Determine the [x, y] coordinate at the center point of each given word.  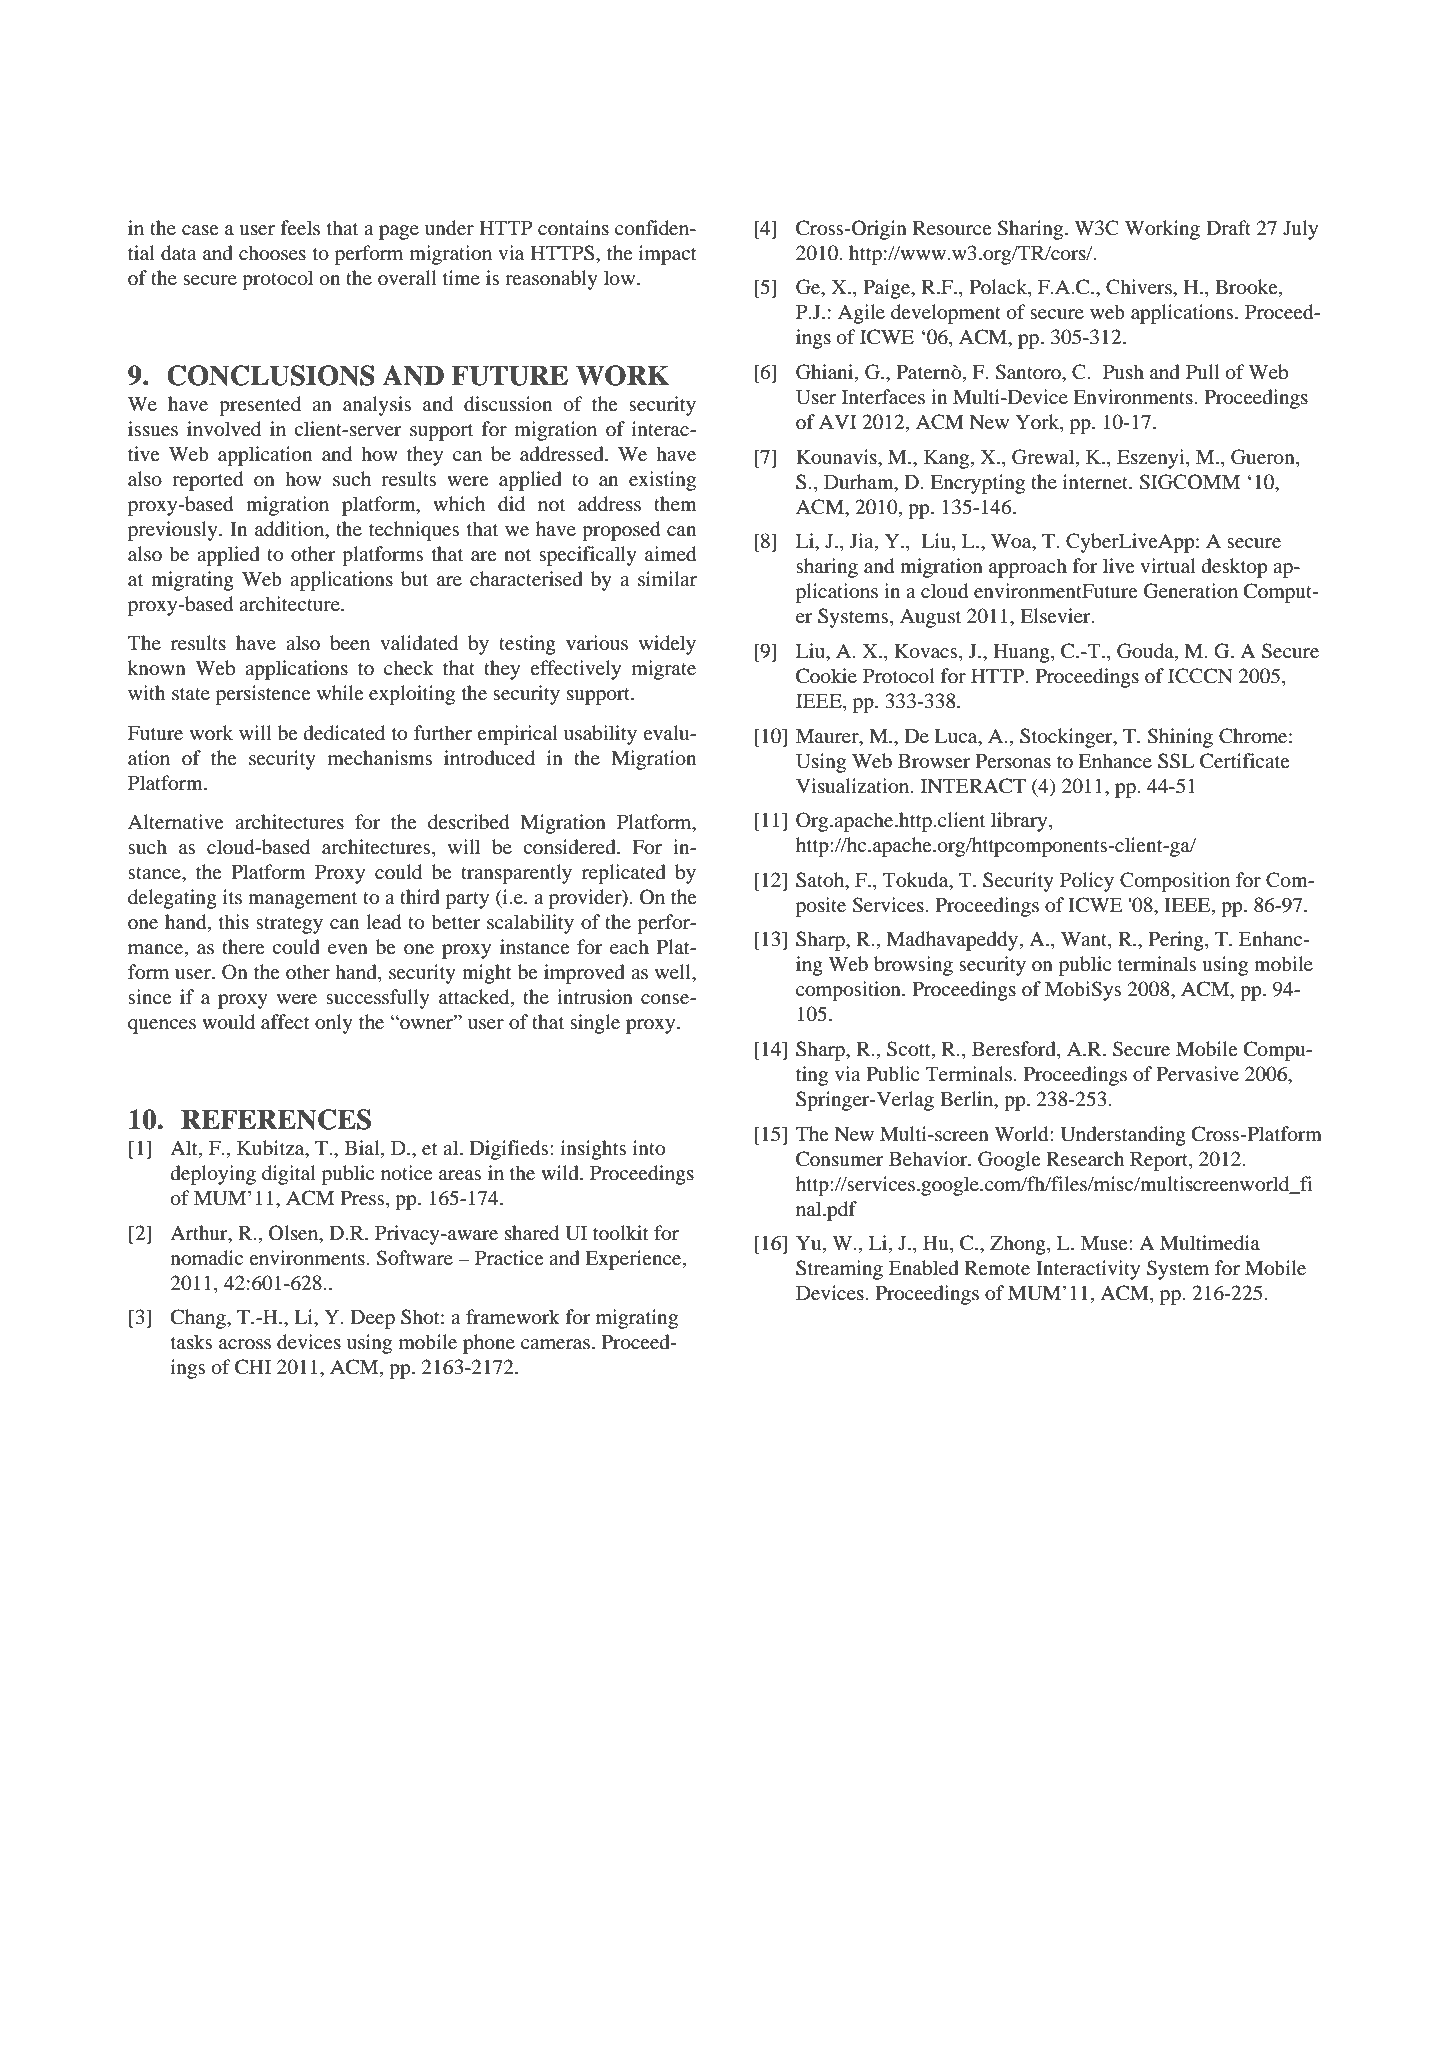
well [674, 971]
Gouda [1146, 652]
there [243, 946]
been [350, 643]
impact [668, 255]
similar [667, 578]
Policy [1087, 882]
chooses [272, 253]
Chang [199, 1319]
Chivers [1140, 287]
